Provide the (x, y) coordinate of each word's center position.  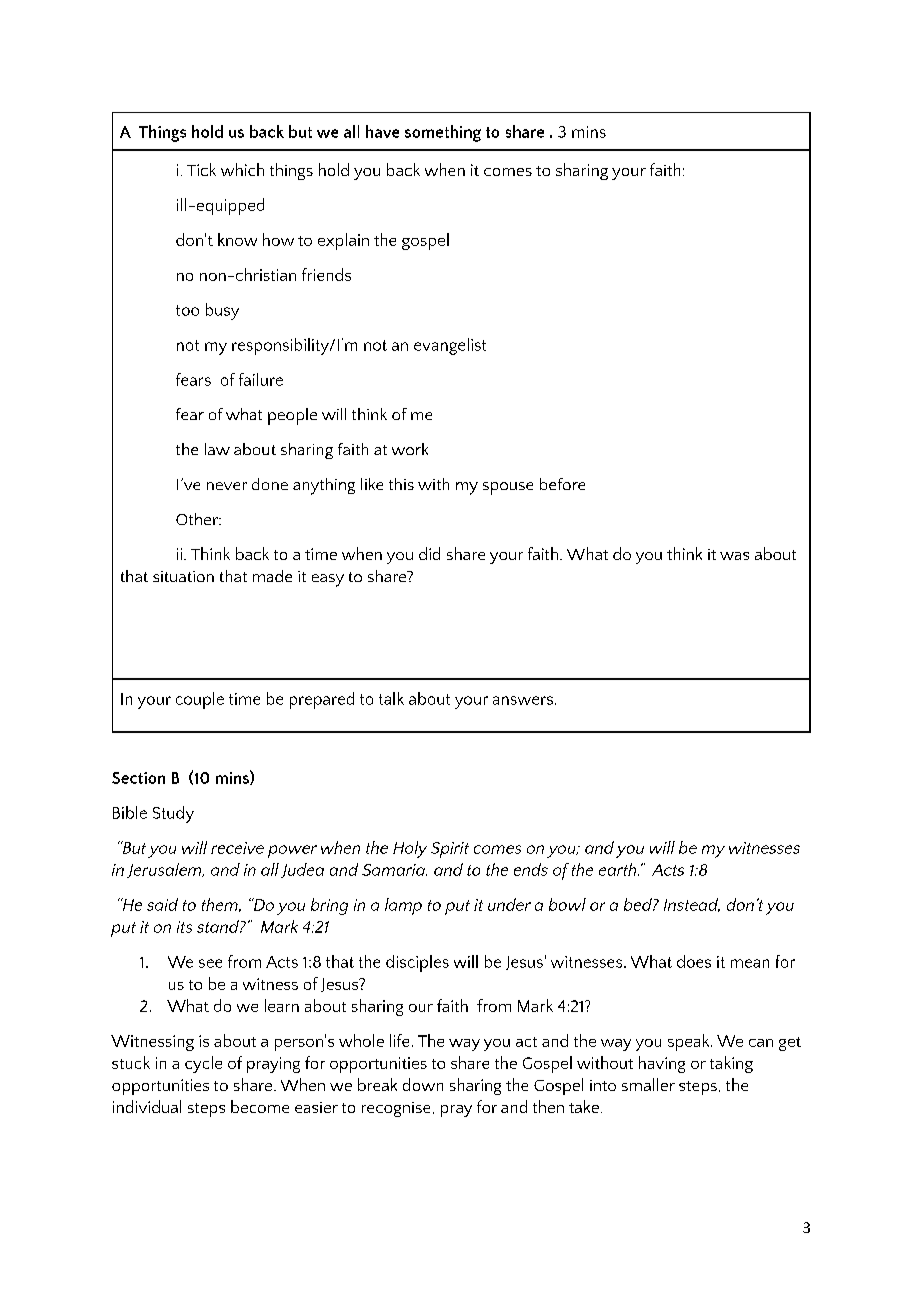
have (382, 131)
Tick (201, 169)
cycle (203, 1064)
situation (183, 576)
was (734, 556)
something (443, 133)
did (429, 553)
